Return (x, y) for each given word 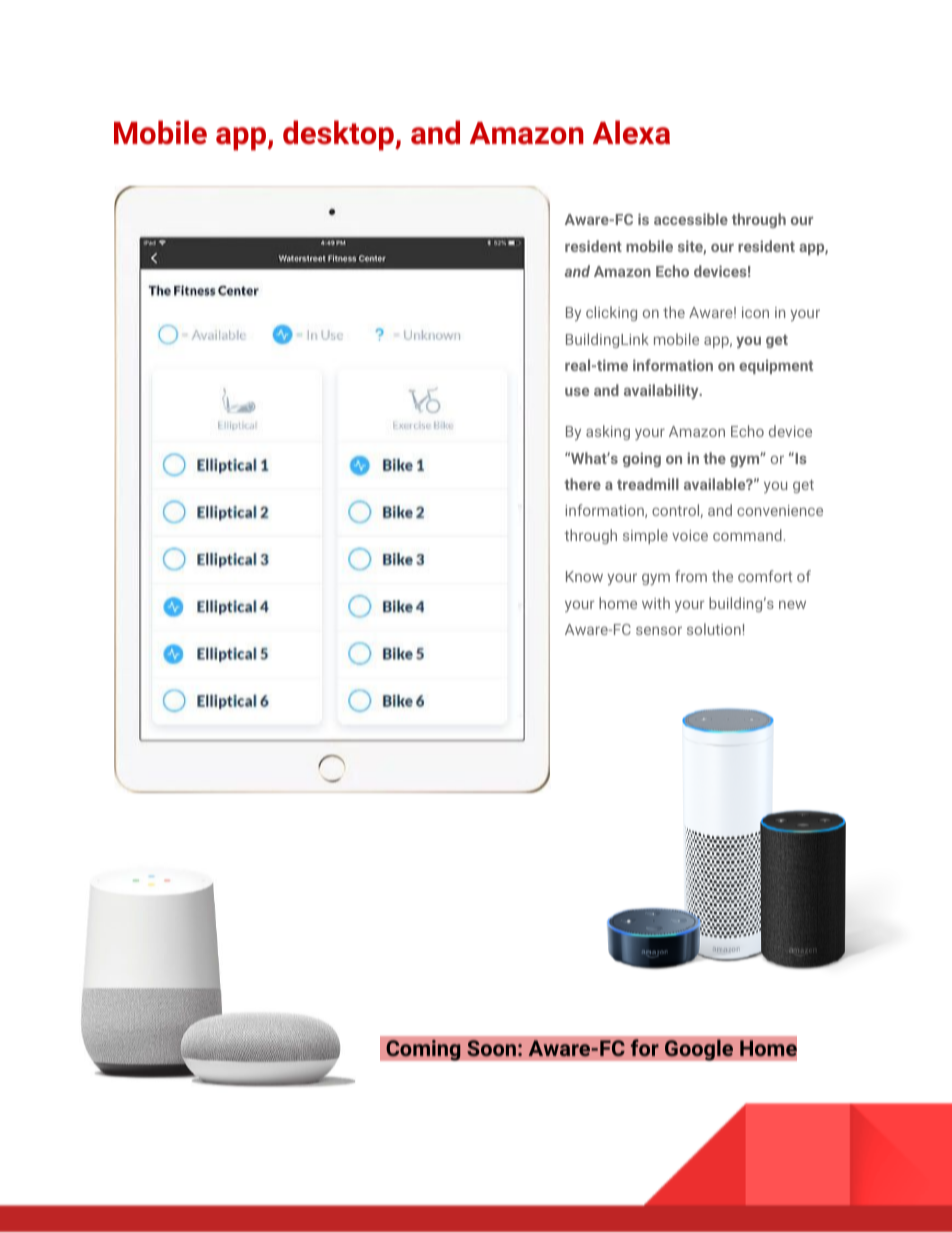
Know (584, 576)
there (582, 484)
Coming (423, 1050)
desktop (339, 135)
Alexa (631, 132)
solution (714, 629)
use (577, 391)
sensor (659, 630)
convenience (780, 510)
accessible (691, 219)
